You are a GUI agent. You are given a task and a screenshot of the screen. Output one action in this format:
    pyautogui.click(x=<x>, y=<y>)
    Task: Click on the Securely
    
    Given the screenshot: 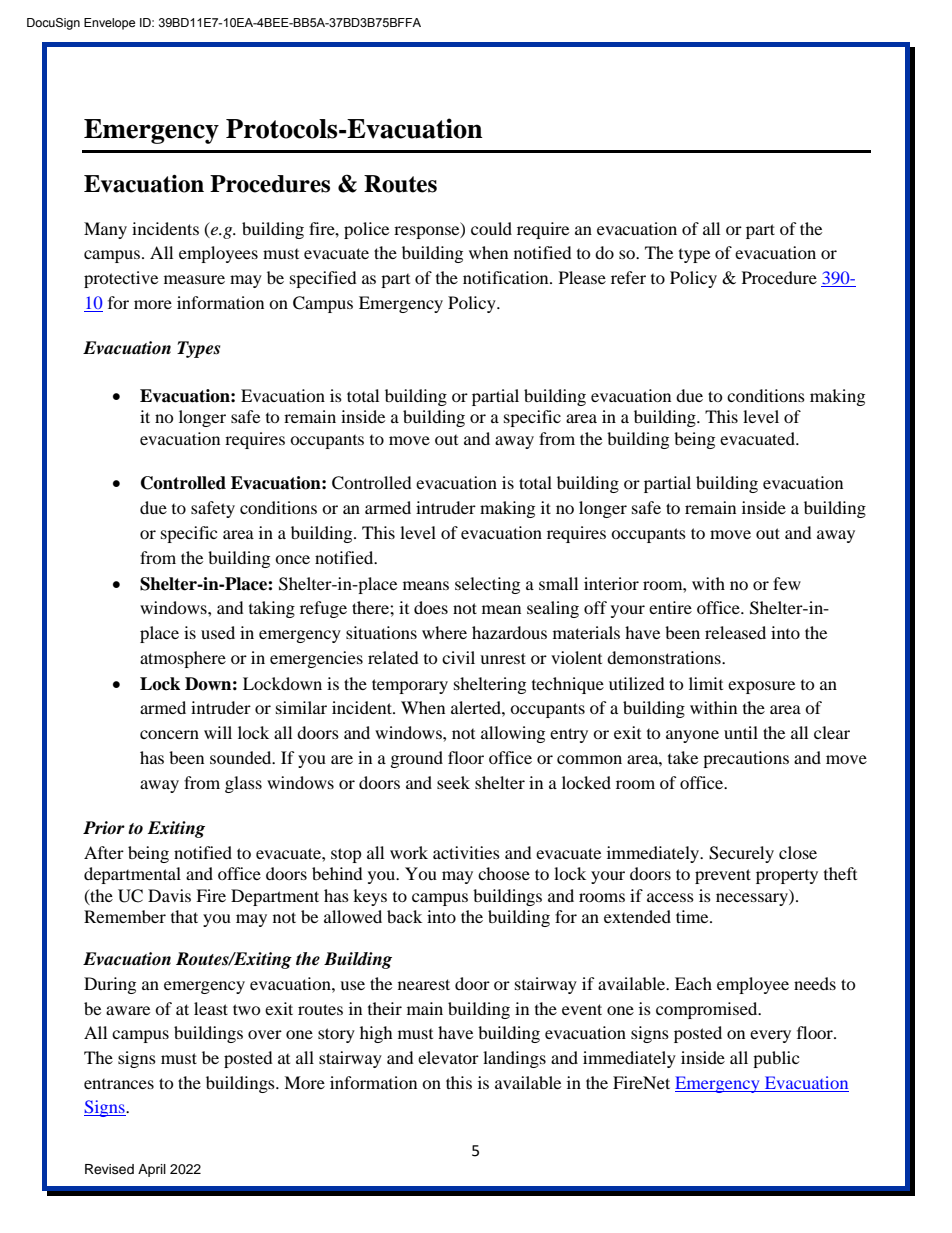 What is the action you would take?
    pyautogui.click(x=741, y=854)
